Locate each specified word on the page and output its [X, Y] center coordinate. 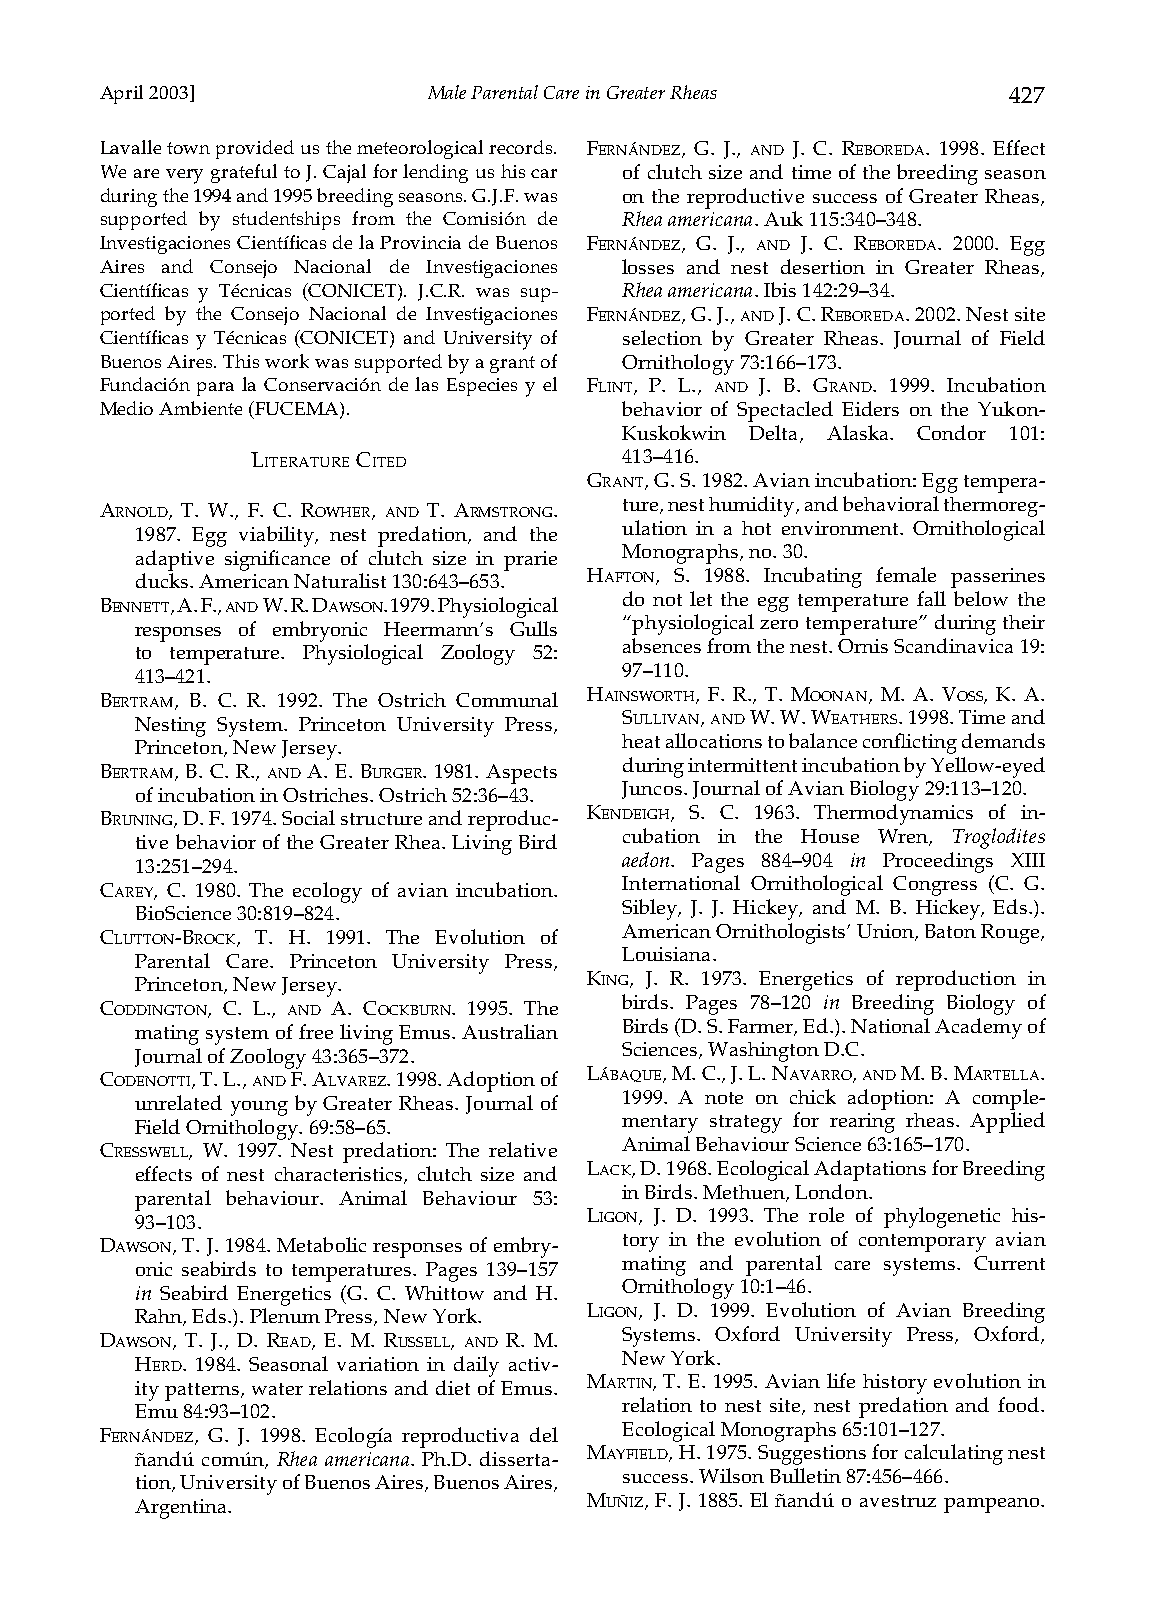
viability [277, 536]
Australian [510, 1031]
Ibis [780, 289]
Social [308, 817]
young [259, 1108]
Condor [951, 432]
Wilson [731, 1475]
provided [255, 149]
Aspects [521, 774]
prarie [530, 561]
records [522, 147]
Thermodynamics [893, 814]
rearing [862, 1123]
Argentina [182, 1509]
